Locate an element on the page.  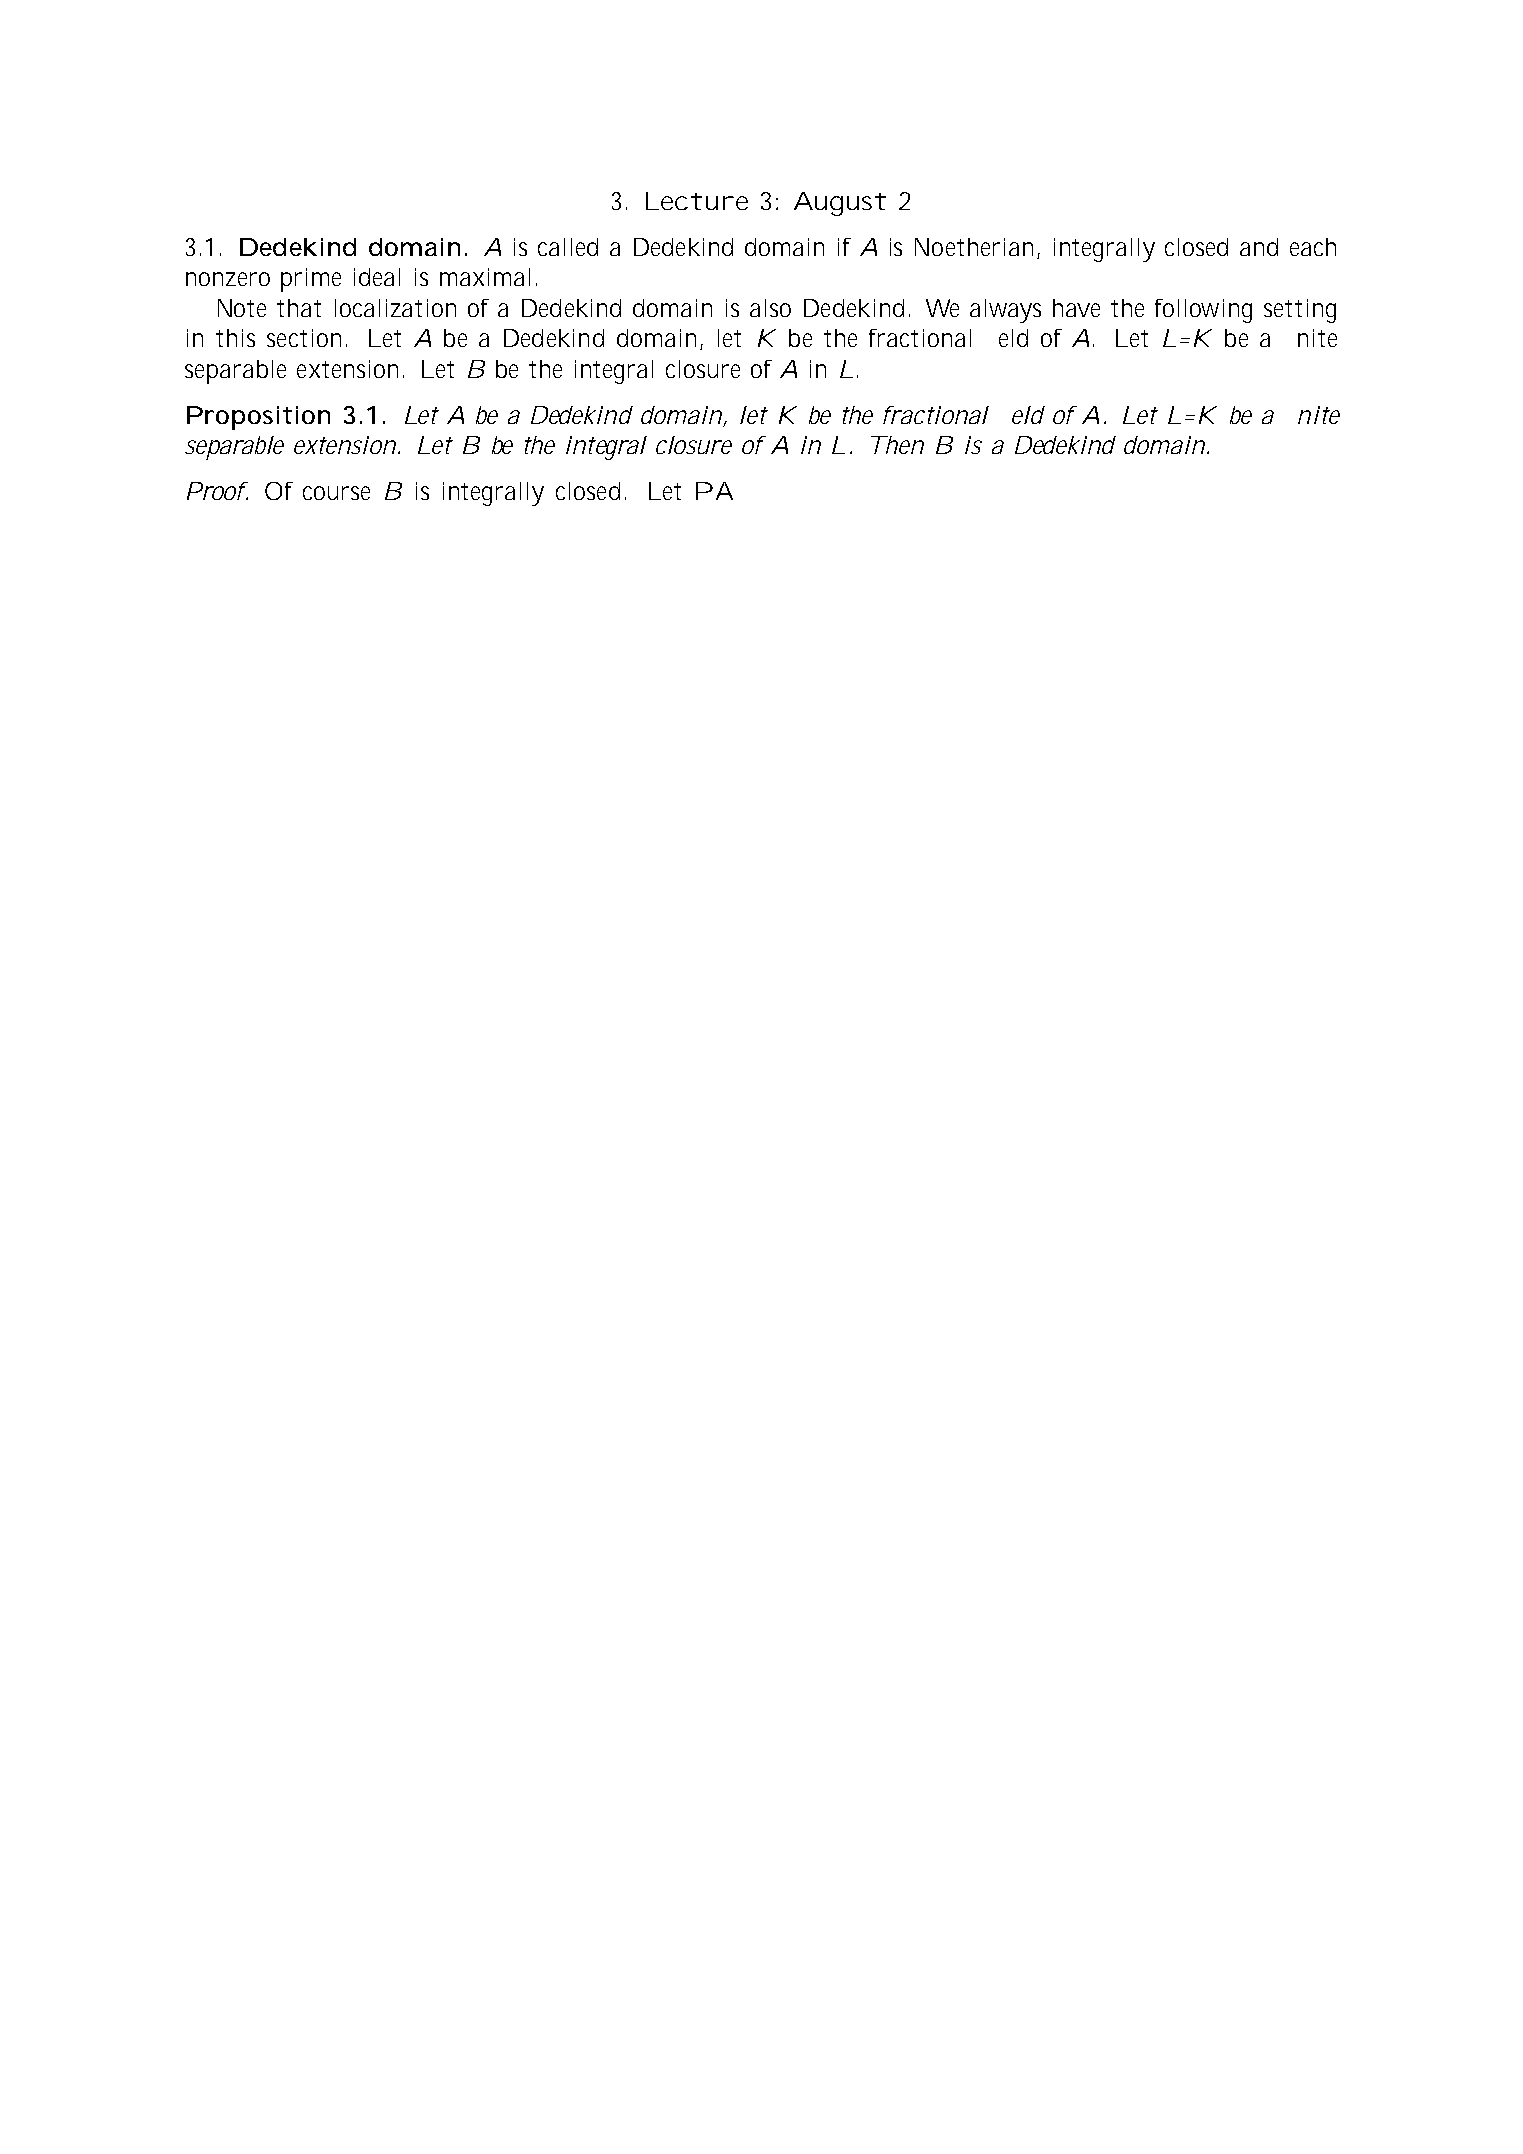
setting is located at coordinates (1300, 311).
